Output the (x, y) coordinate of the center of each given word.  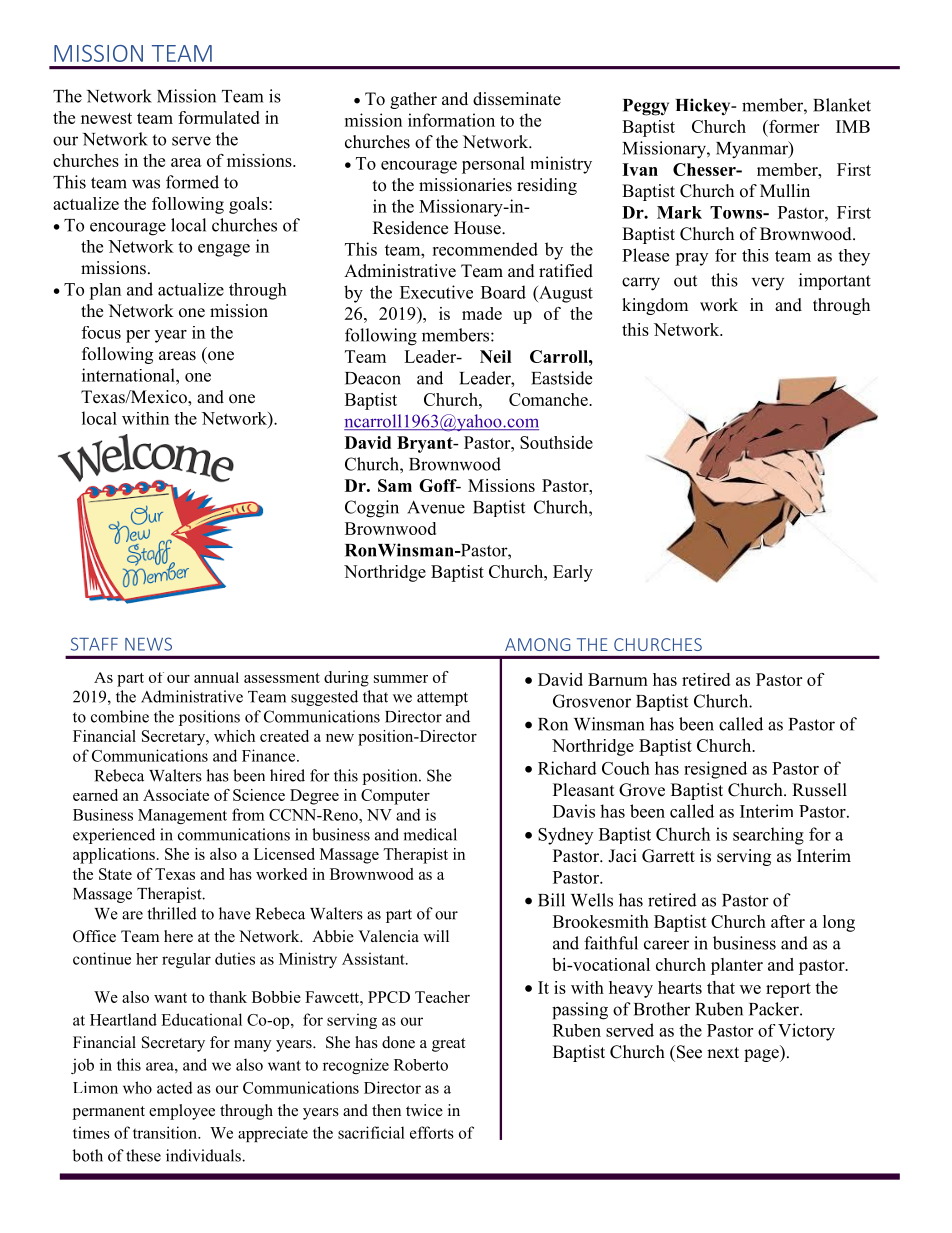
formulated (219, 117)
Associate (176, 795)
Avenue (436, 507)
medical (430, 834)
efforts (432, 1132)
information (451, 120)
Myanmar (753, 150)
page (762, 1055)
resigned (715, 770)
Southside (556, 442)
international (129, 375)
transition (166, 1132)
